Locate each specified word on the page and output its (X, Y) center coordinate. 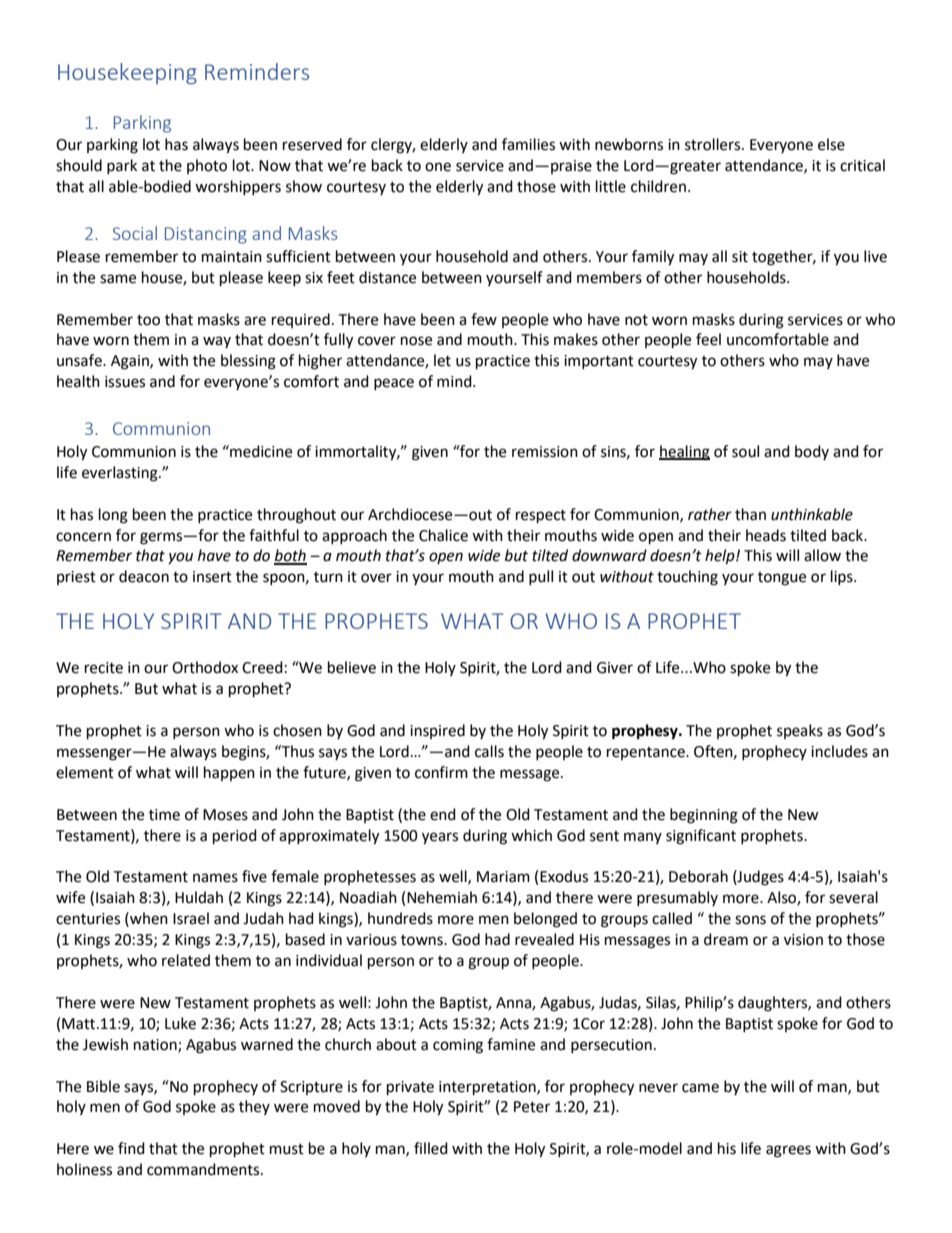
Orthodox (205, 667)
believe (352, 667)
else (831, 144)
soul (745, 451)
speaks (800, 731)
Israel (191, 918)
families (528, 144)
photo (207, 166)
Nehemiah (442, 897)
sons (750, 920)
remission (545, 452)
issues (125, 382)
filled (431, 1148)
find (131, 1148)
